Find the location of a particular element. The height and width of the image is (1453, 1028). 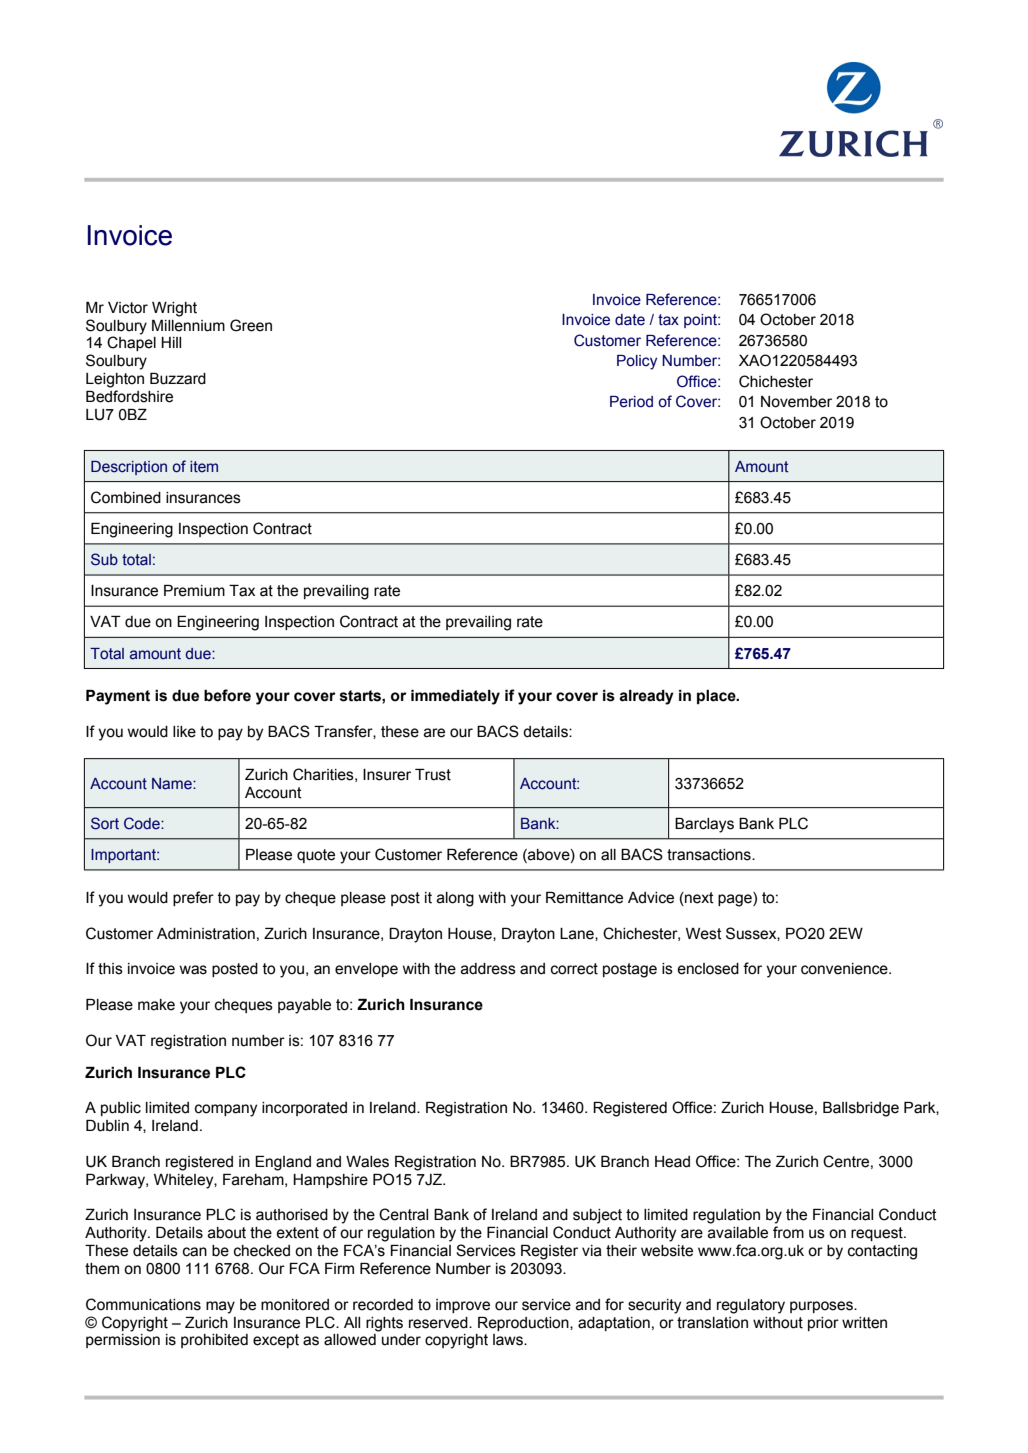

purposes is located at coordinates (822, 1307).
